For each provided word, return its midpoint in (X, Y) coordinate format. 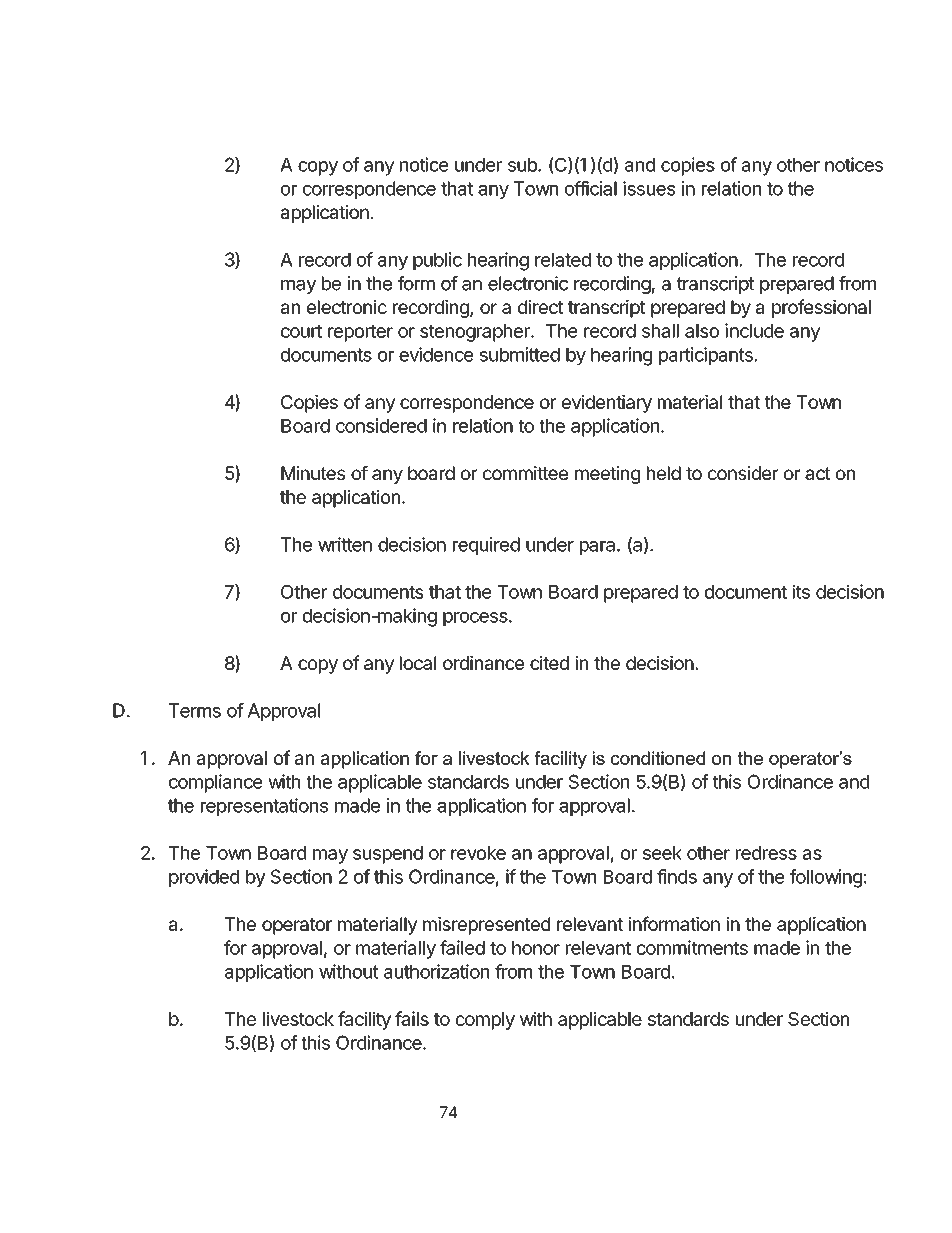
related (563, 260)
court (301, 331)
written (345, 544)
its (801, 591)
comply (485, 1021)
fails (412, 1018)
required (486, 546)
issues (649, 188)
